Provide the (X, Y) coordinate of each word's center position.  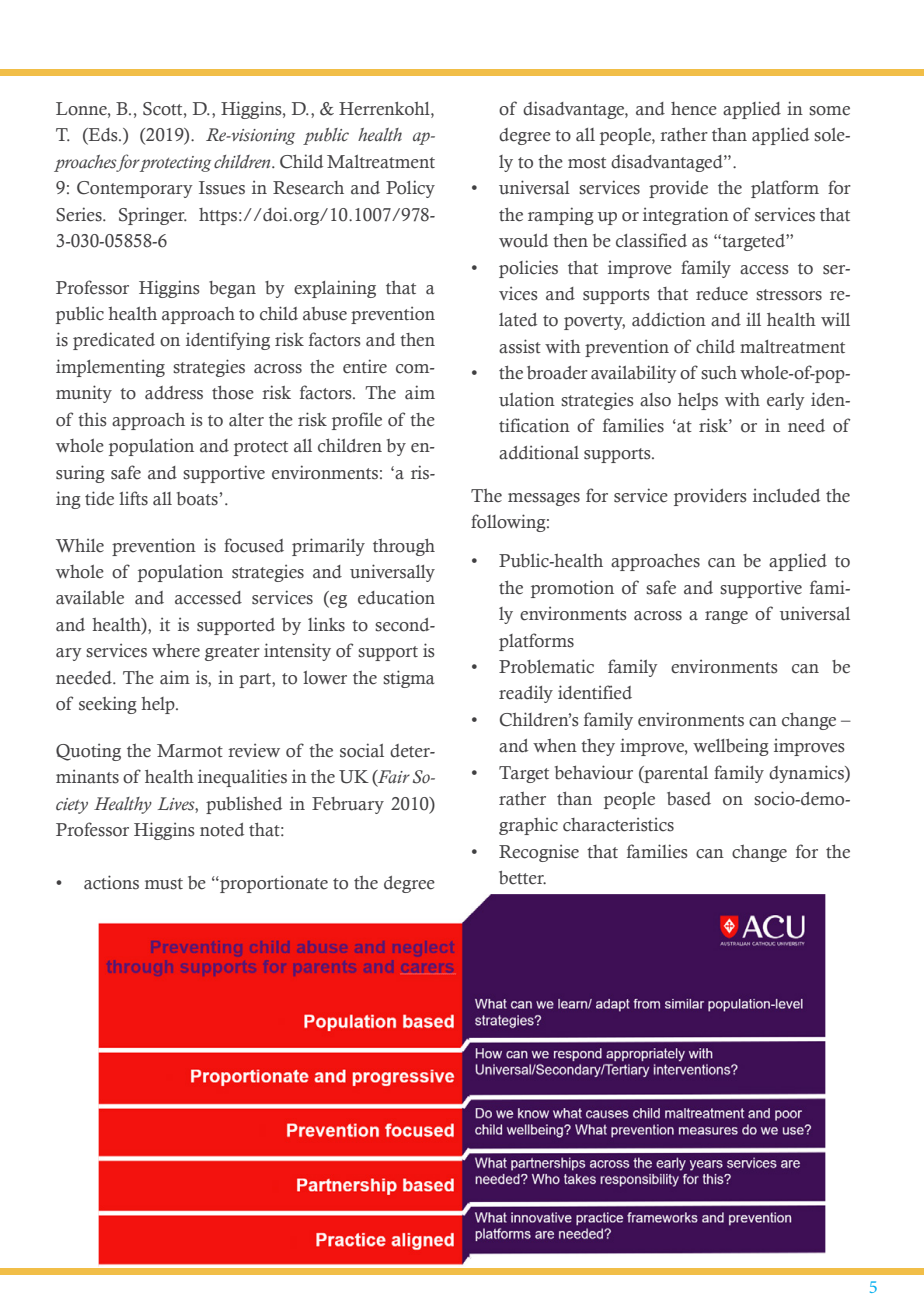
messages (544, 499)
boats (197, 499)
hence (694, 109)
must (164, 884)
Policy (410, 189)
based (689, 799)
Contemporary (135, 189)
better (522, 878)
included (786, 495)
